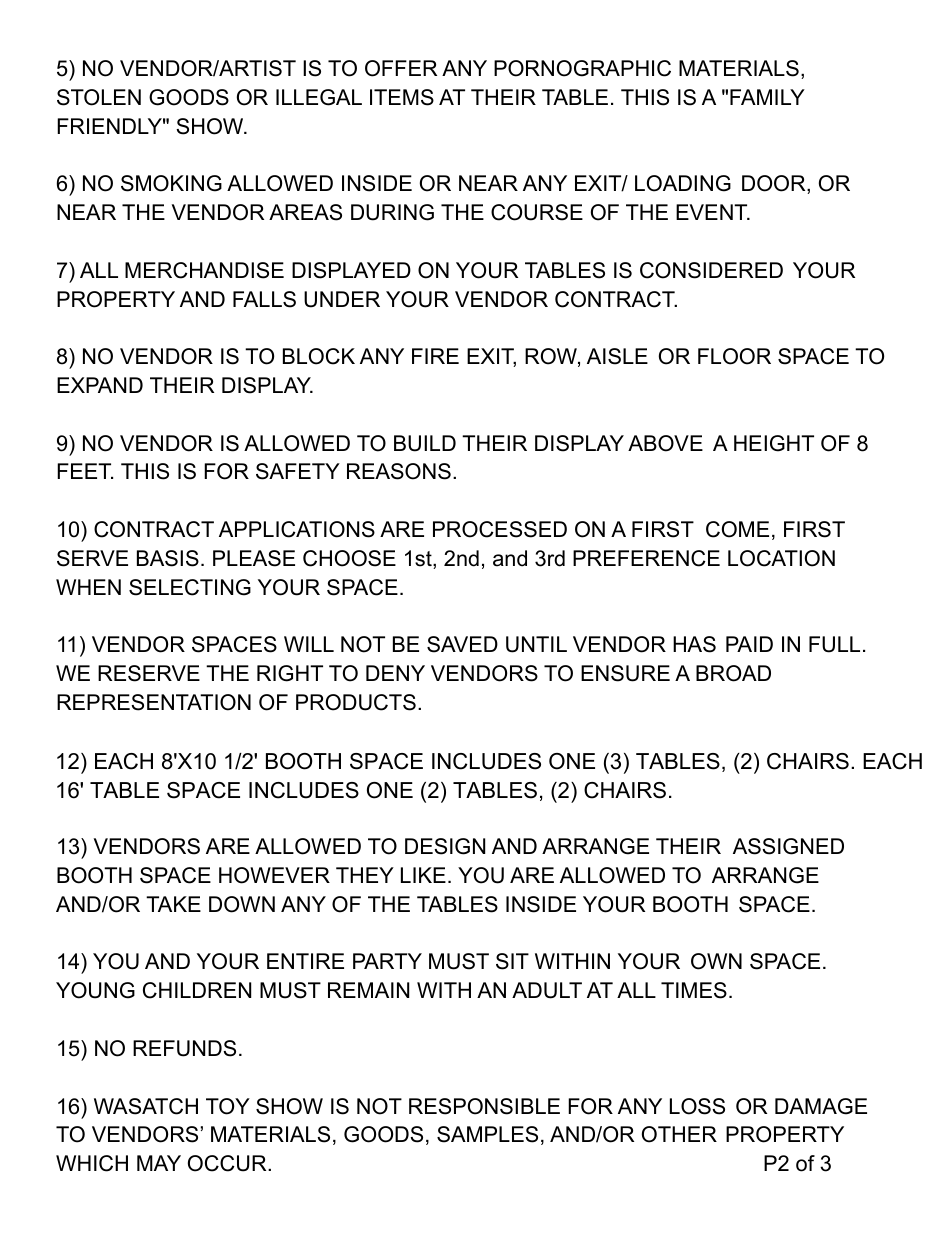 This screenshot has width=952, height=1233. Describe the element at coordinates (767, 97) in the screenshot. I see `FAMILY` at that location.
